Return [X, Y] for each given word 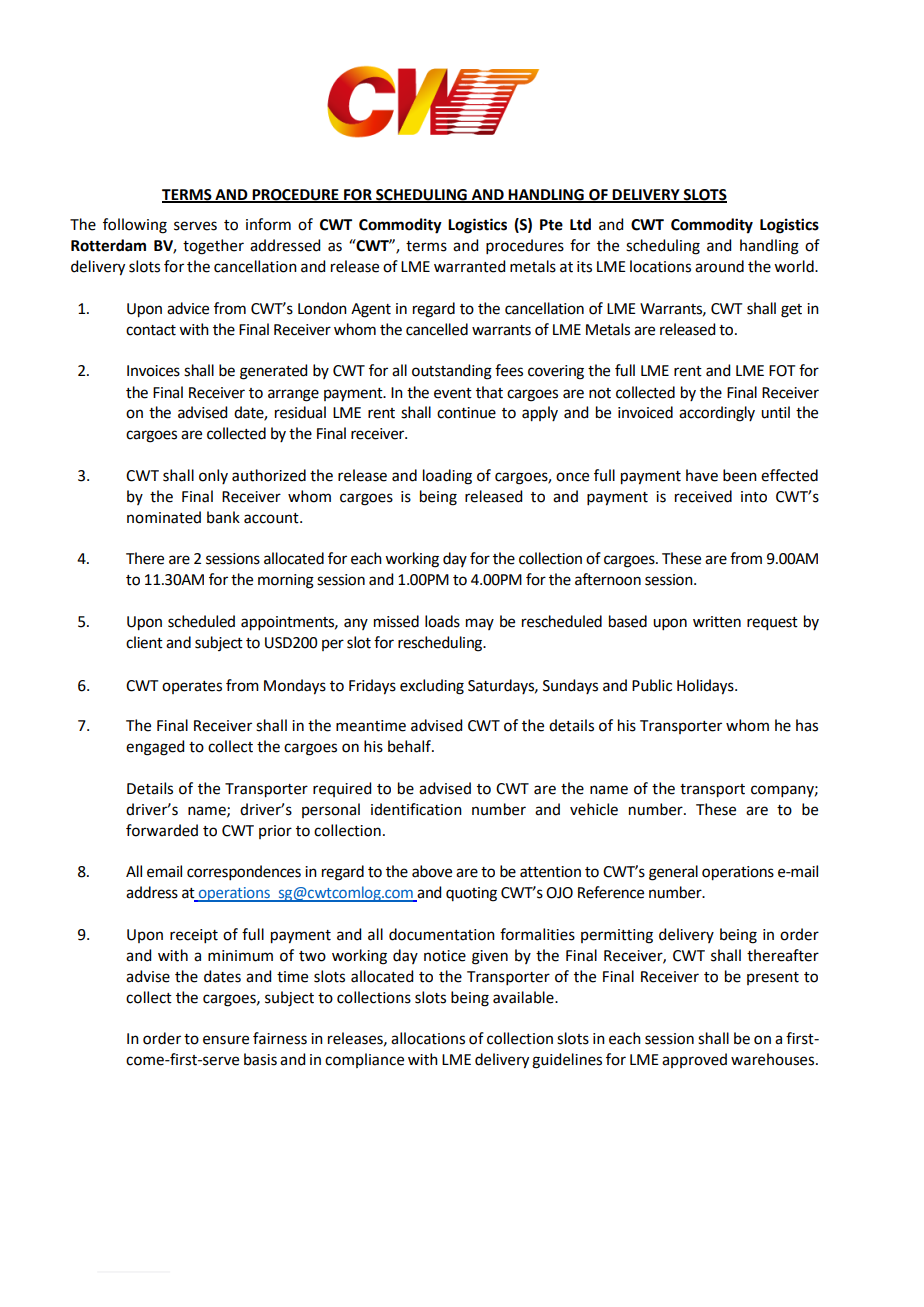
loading [447, 477]
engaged [155, 748]
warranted [469, 266]
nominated [164, 517]
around [719, 266]
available [524, 997]
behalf [410, 746]
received [703, 496]
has [807, 725]
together [213, 247]
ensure [226, 1040]
